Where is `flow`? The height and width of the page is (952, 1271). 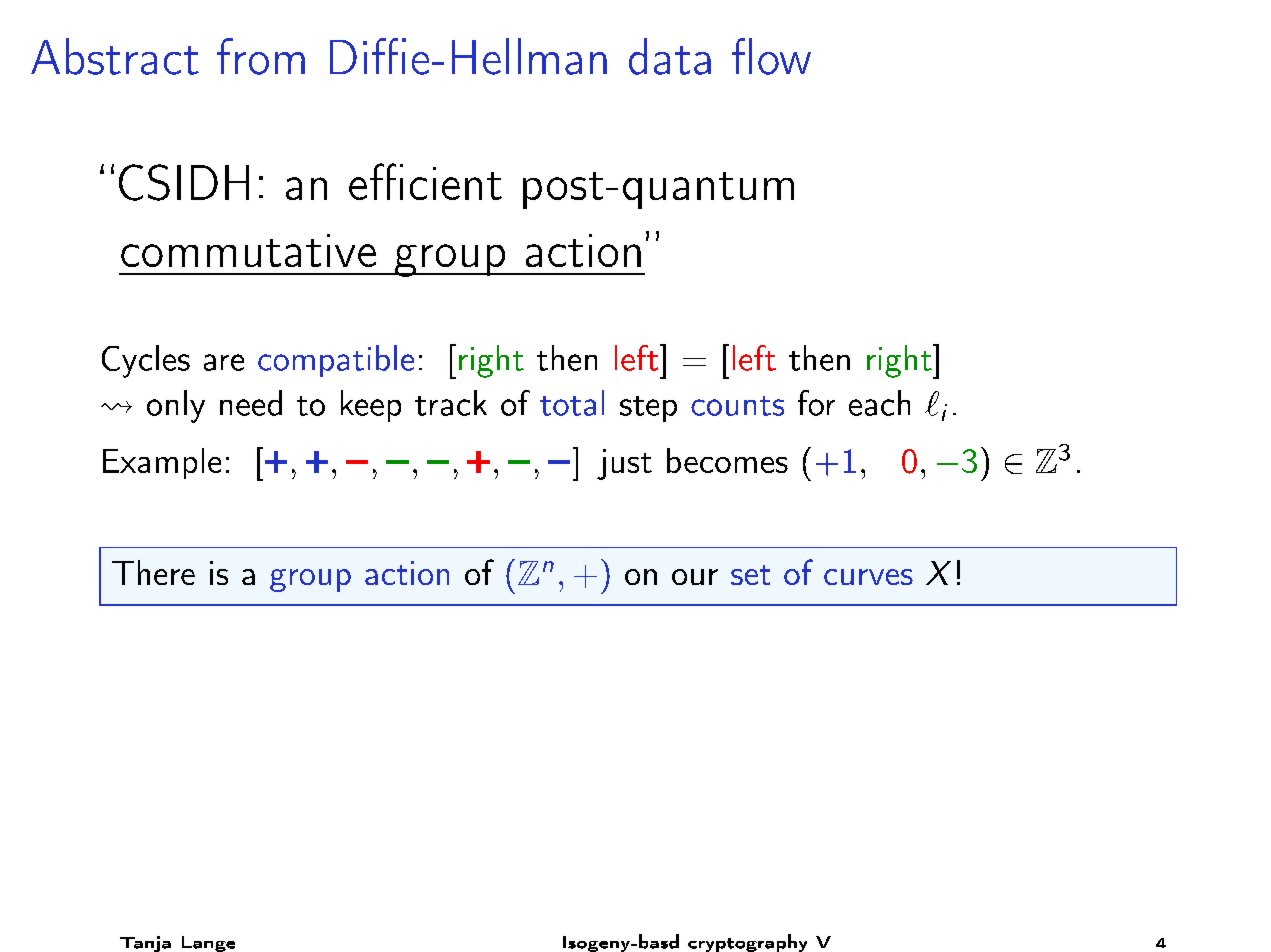
flow is located at coordinates (771, 56).
